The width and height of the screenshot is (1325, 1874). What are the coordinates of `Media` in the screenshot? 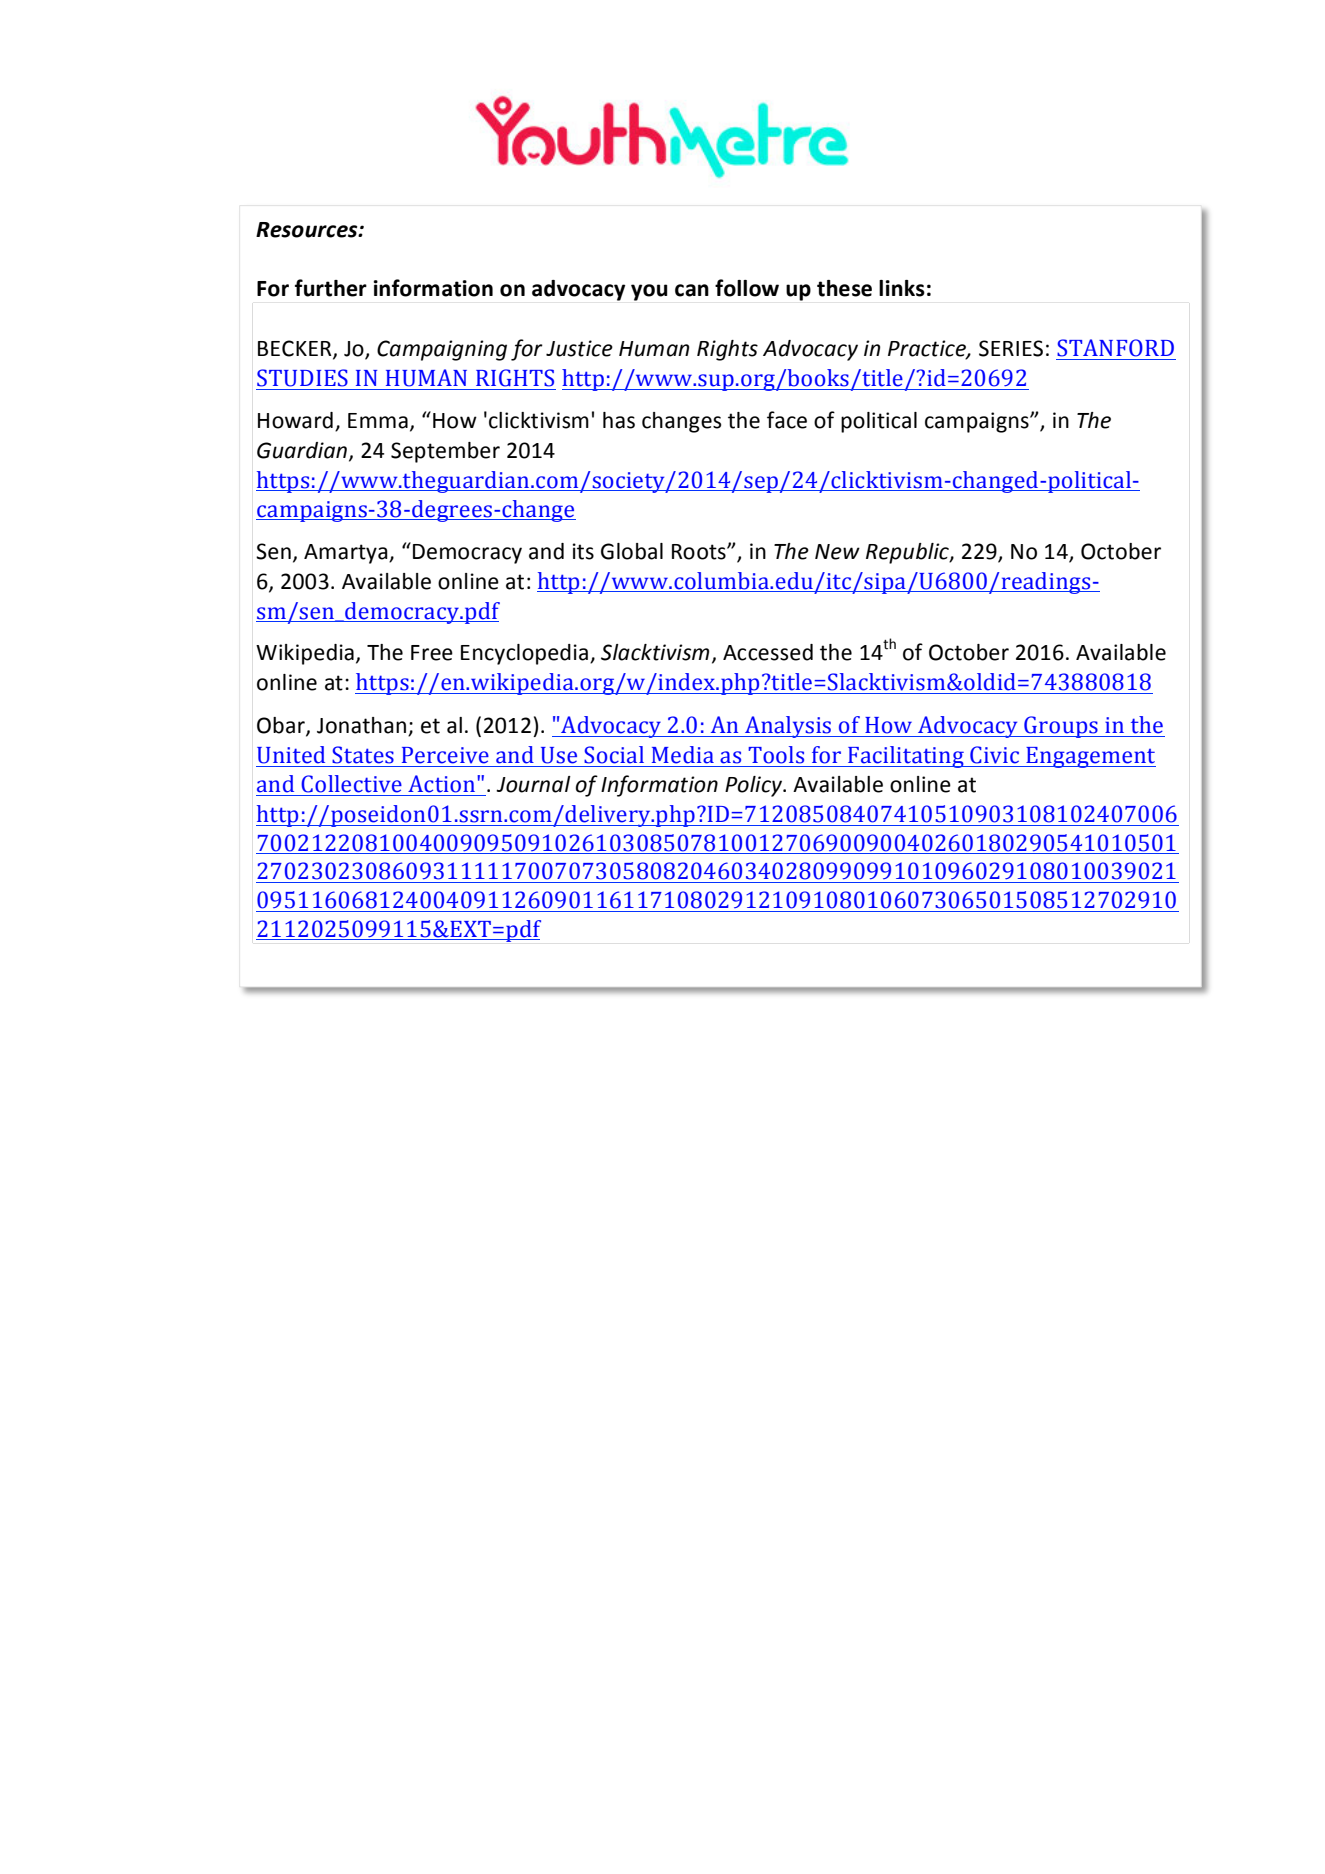 It's located at (683, 755).
